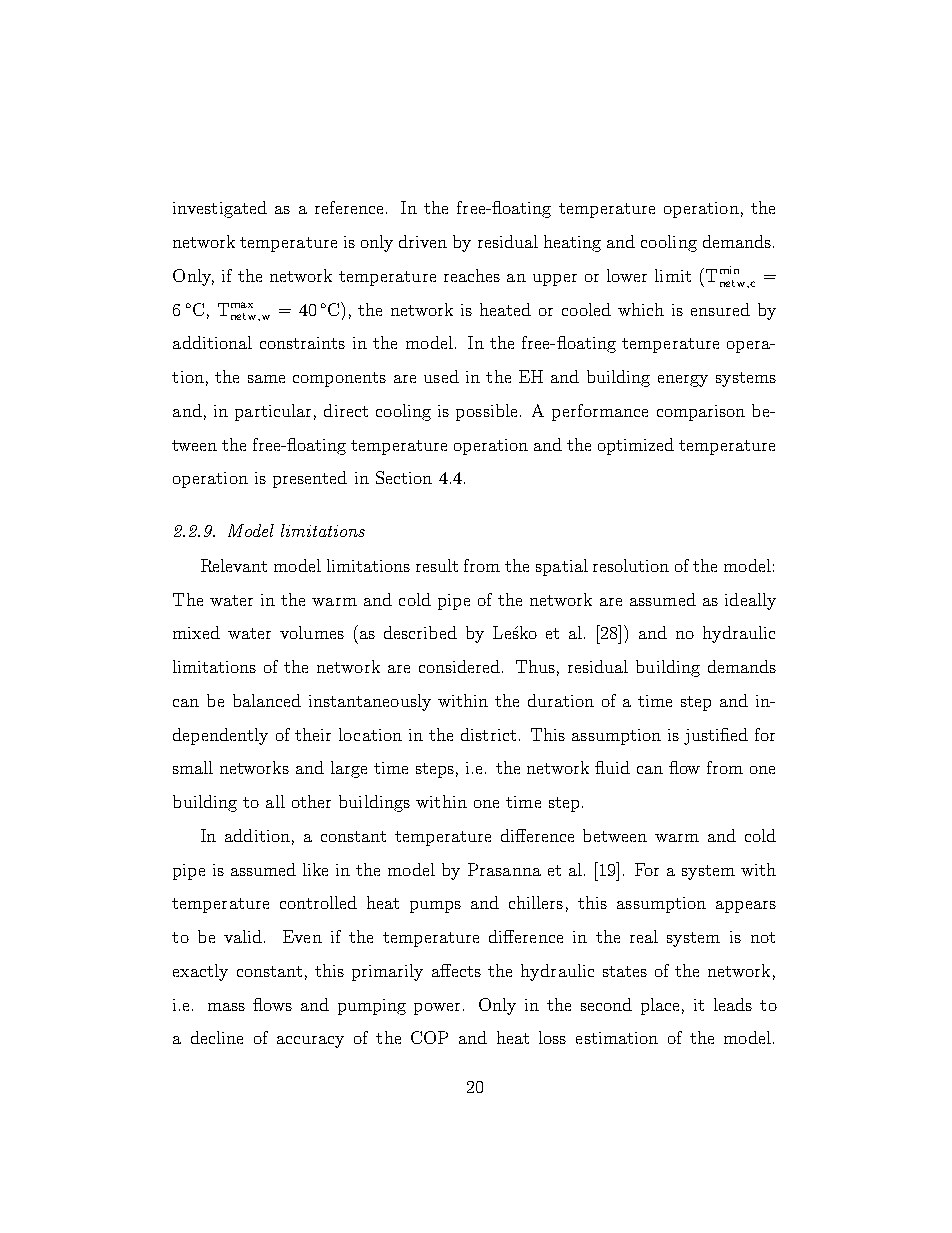 Image resolution: width=952 pixels, height=1233 pixels. I want to click on leads, so click(733, 1004).
